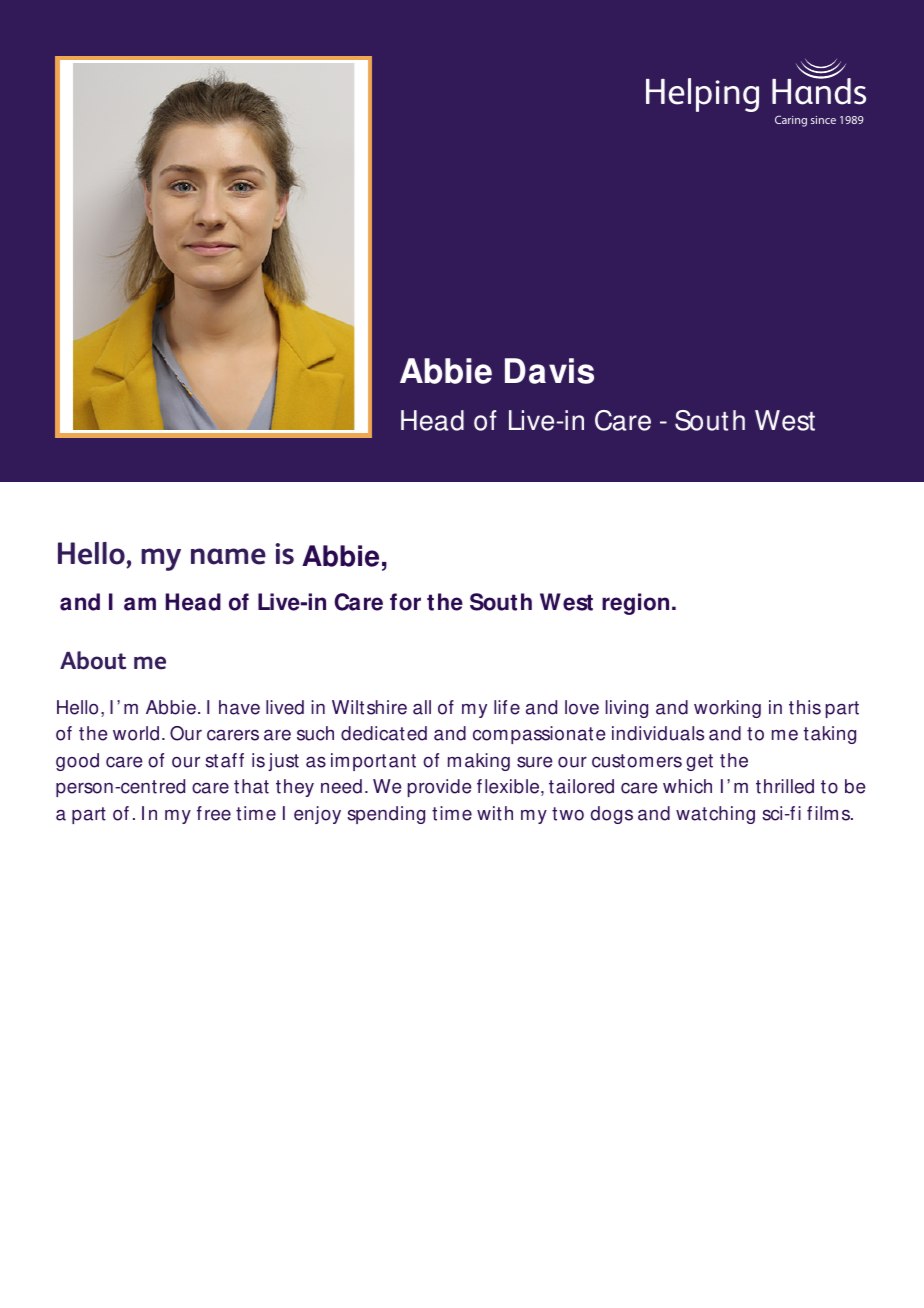  Describe the element at coordinates (228, 556) in the screenshot. I see `name` at that location.
